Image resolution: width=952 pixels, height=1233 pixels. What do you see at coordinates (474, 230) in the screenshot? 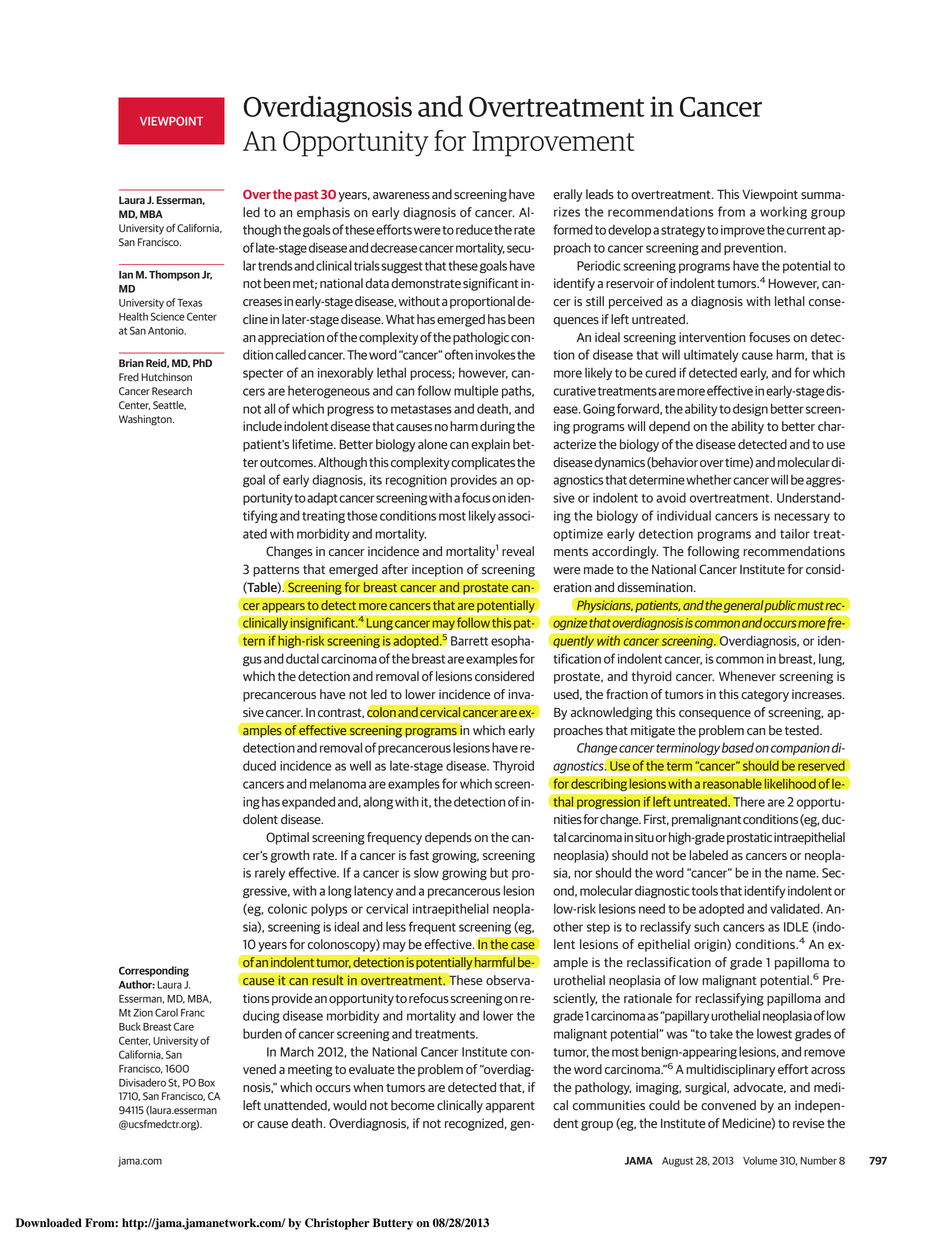
I see `reduce` at bounding box center [474, 230].
